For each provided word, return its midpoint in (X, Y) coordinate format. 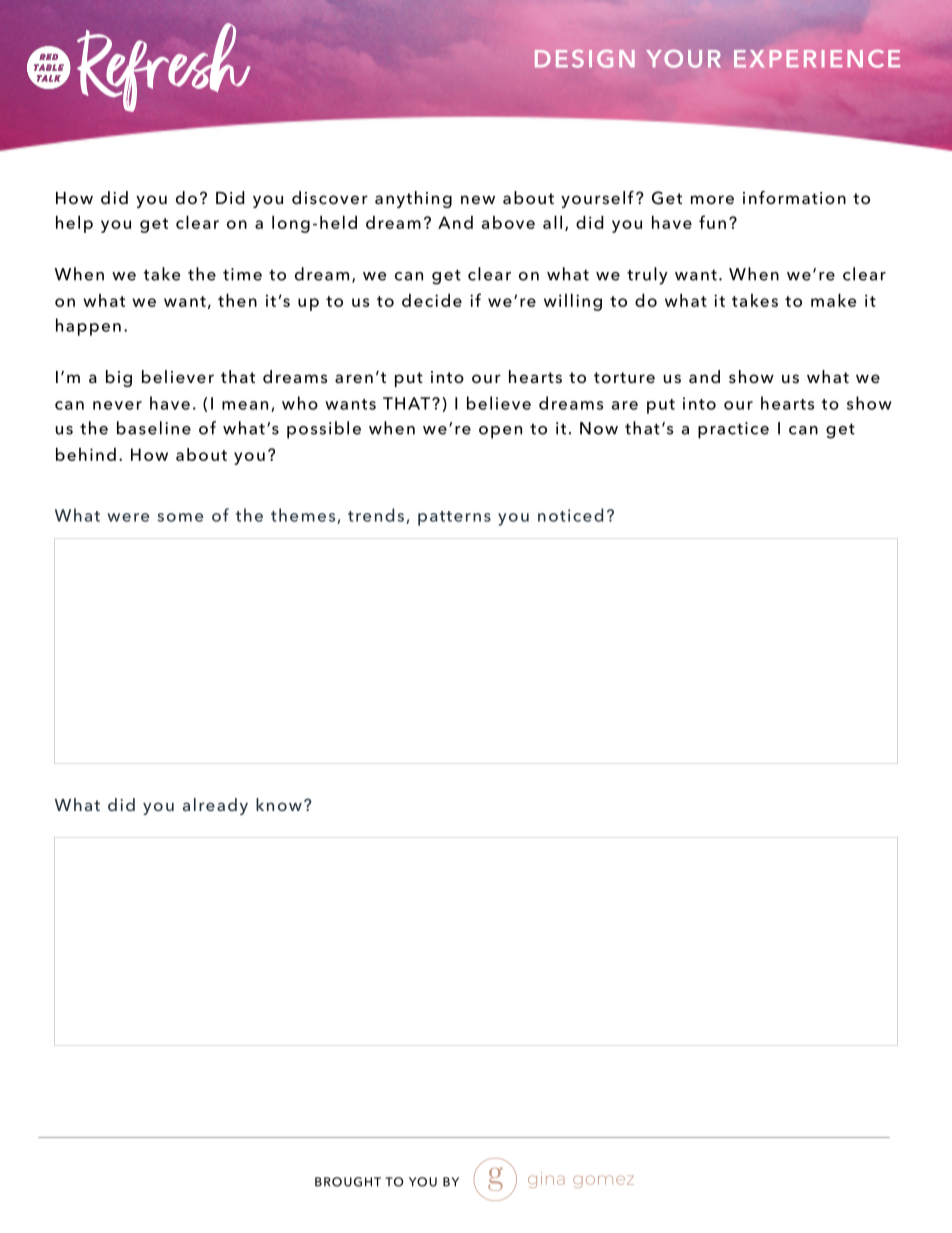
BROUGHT (348, 1182)
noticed (570, 515)
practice (733, 430)
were (128, 517)
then (237, 300)
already (215, 806)
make (833, 300)
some (180, 517)
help (74, 224)
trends (376, 515)
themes (304, 516)
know (279, 804)
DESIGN (585, 59)
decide (432, 300)
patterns (454, 518)
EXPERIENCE (817, 58)
